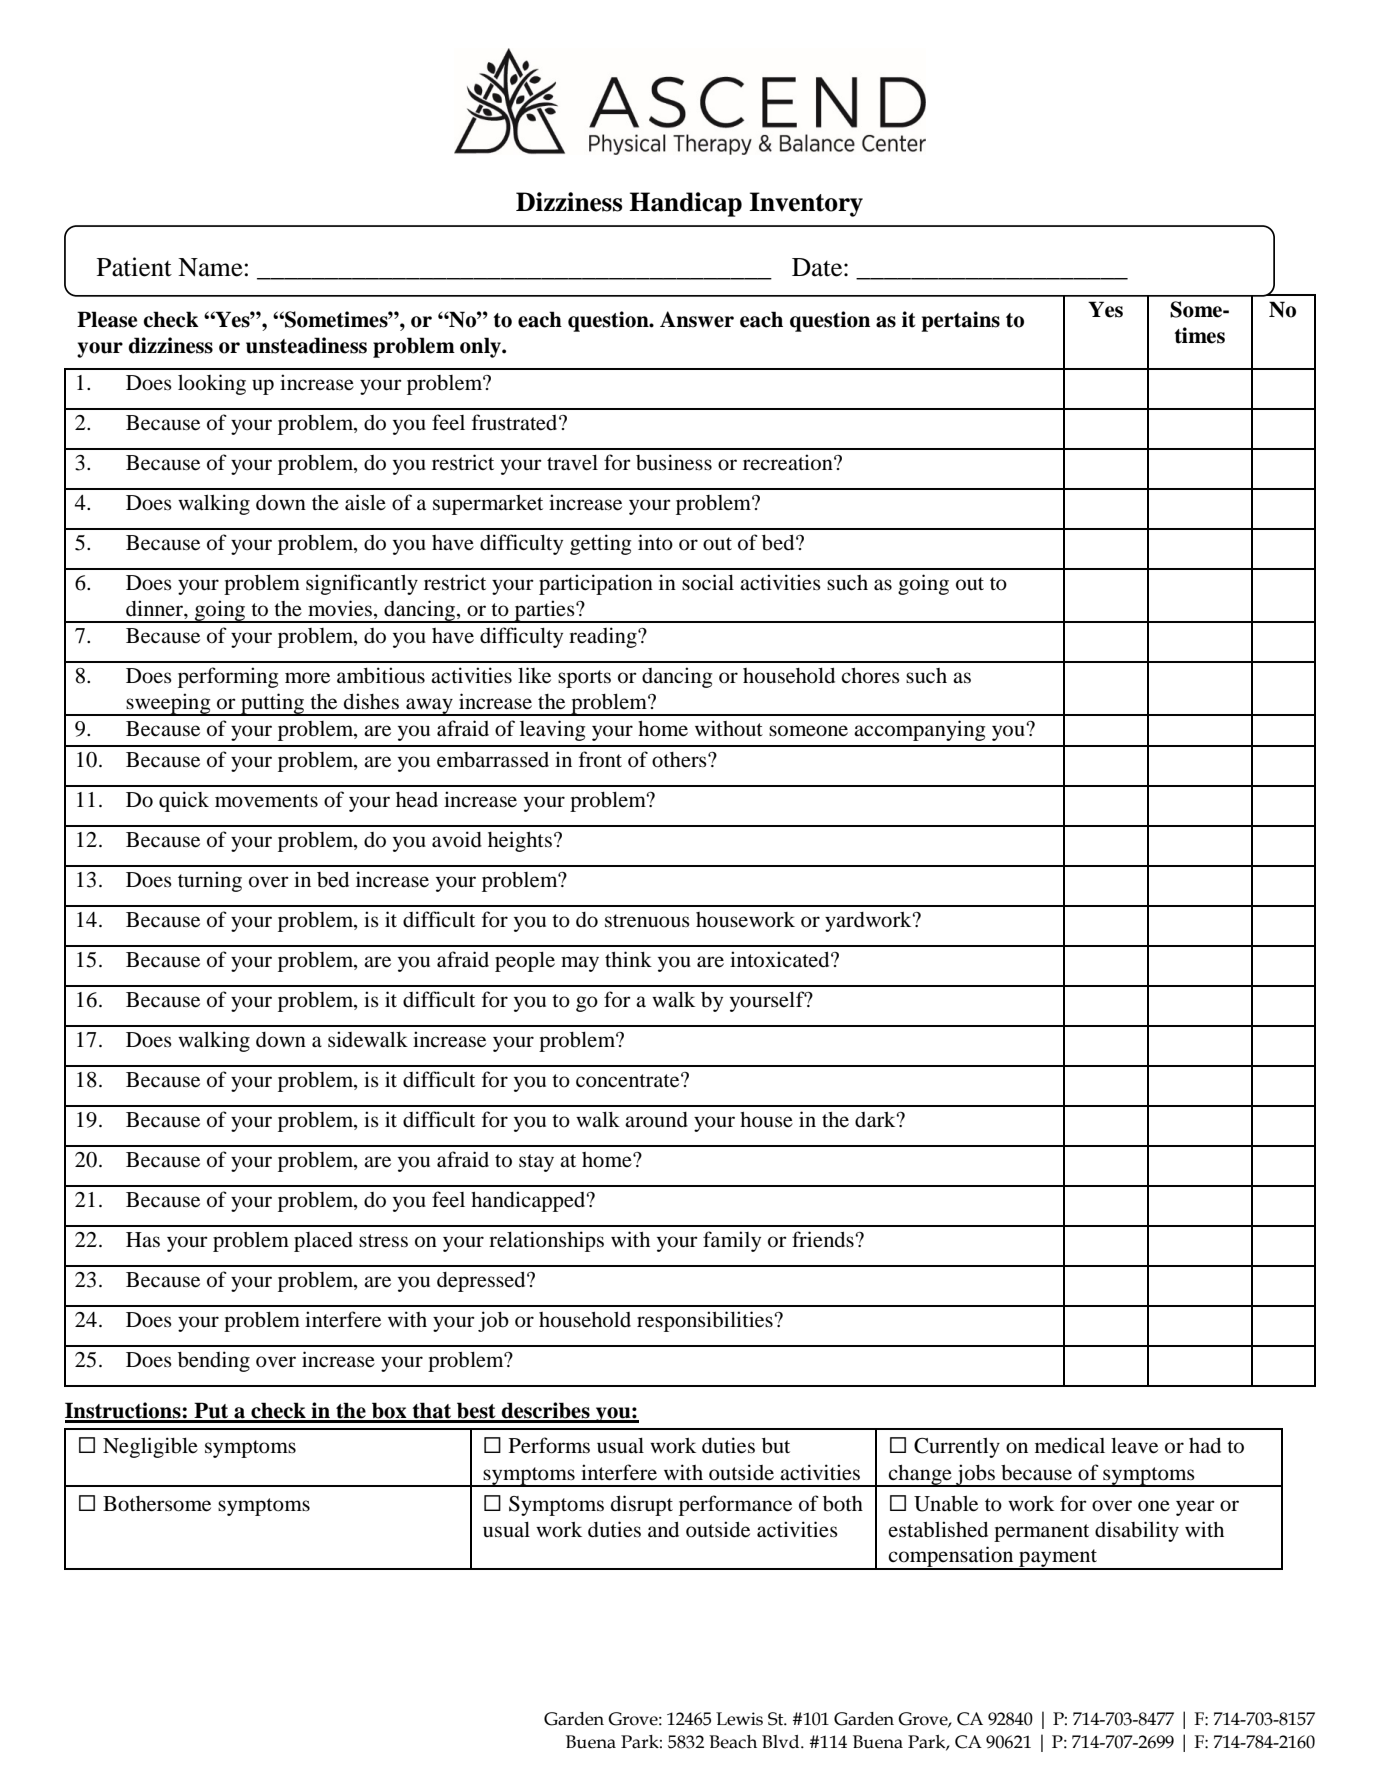  I want to click on front, so click(600, 759).
